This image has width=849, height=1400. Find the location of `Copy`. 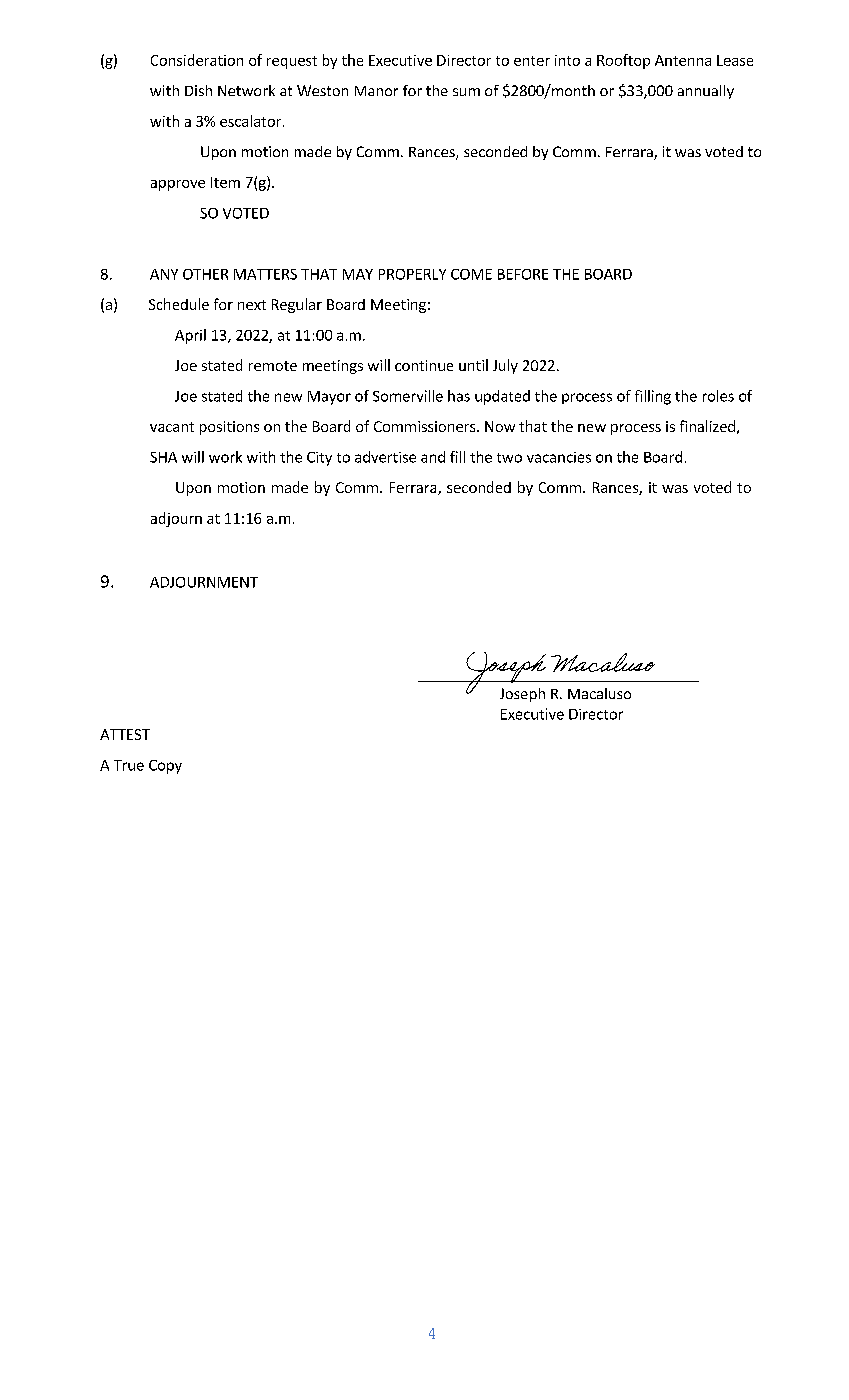

Copy is located at coordinates (165, 767).
